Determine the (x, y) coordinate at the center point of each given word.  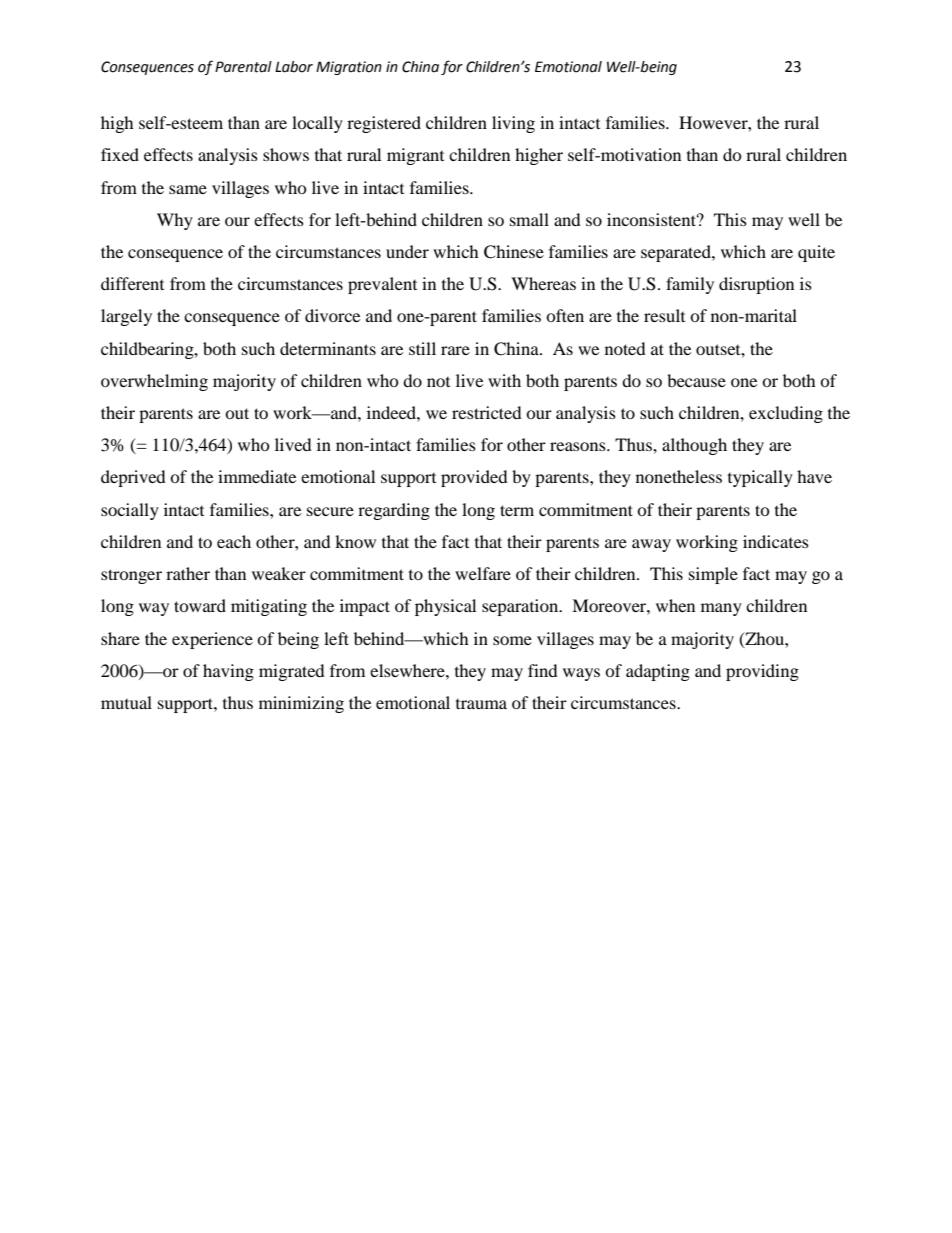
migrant (415, 156)
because (696, 380)
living (513, 124)
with (504, 380)
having (228, 672)
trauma (481, 704)
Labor (294, 67)
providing (762, 672)
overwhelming (154, 382)
